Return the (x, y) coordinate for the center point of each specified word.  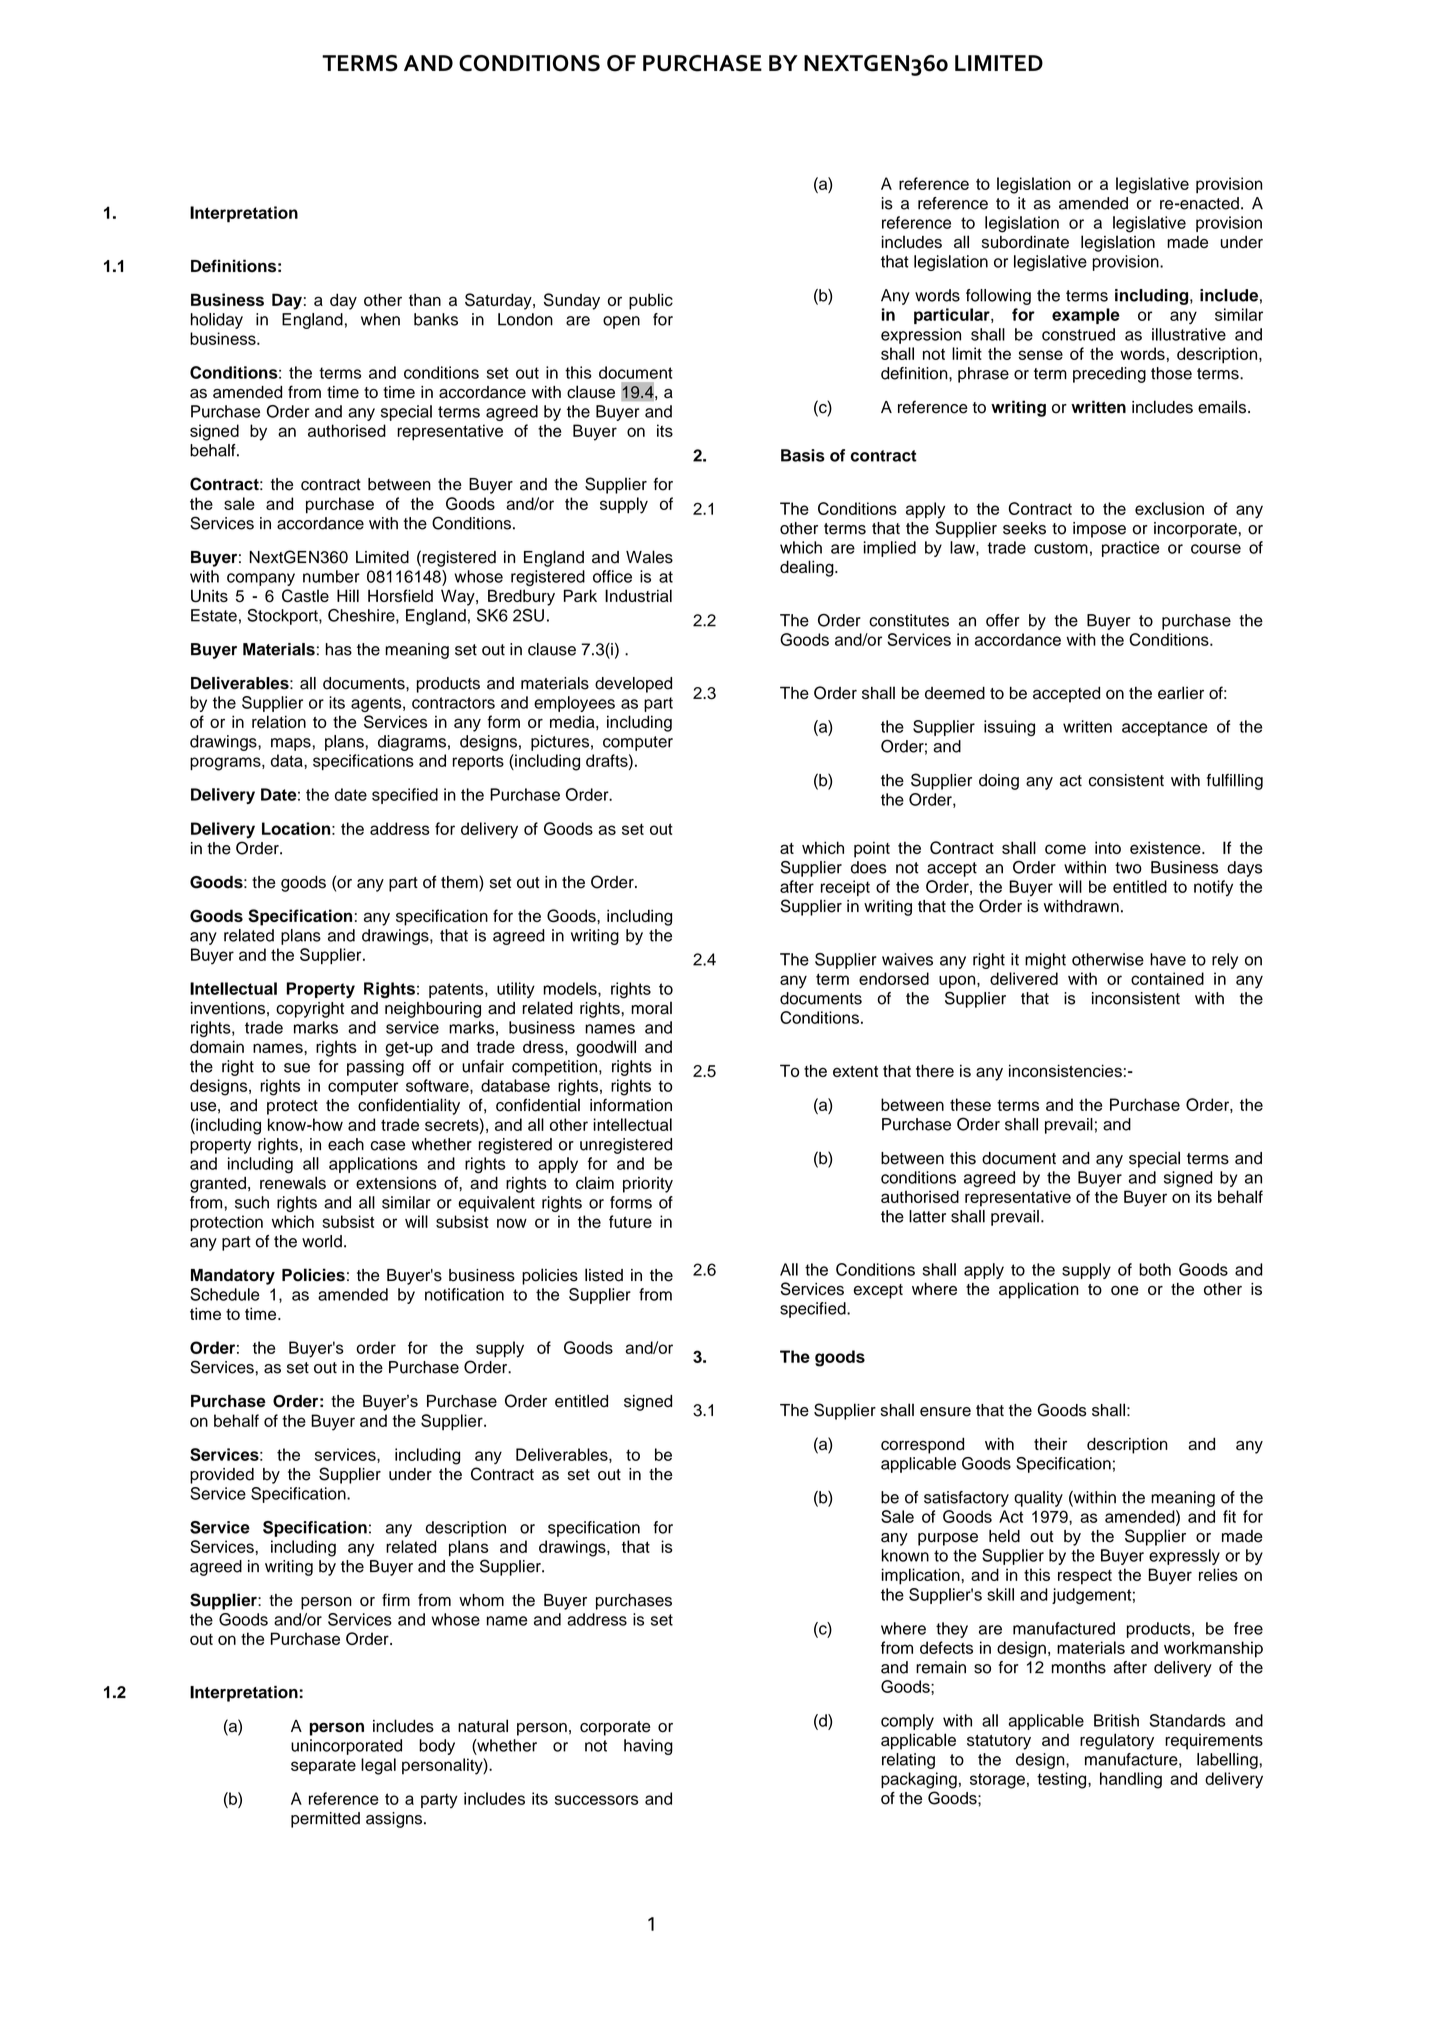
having (648, 1747)
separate (323, 1767)
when (380, 319)
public (651, 301)
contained (1167, 978)
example (1086, 316)
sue (297, 1068)
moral (651, 1008)
